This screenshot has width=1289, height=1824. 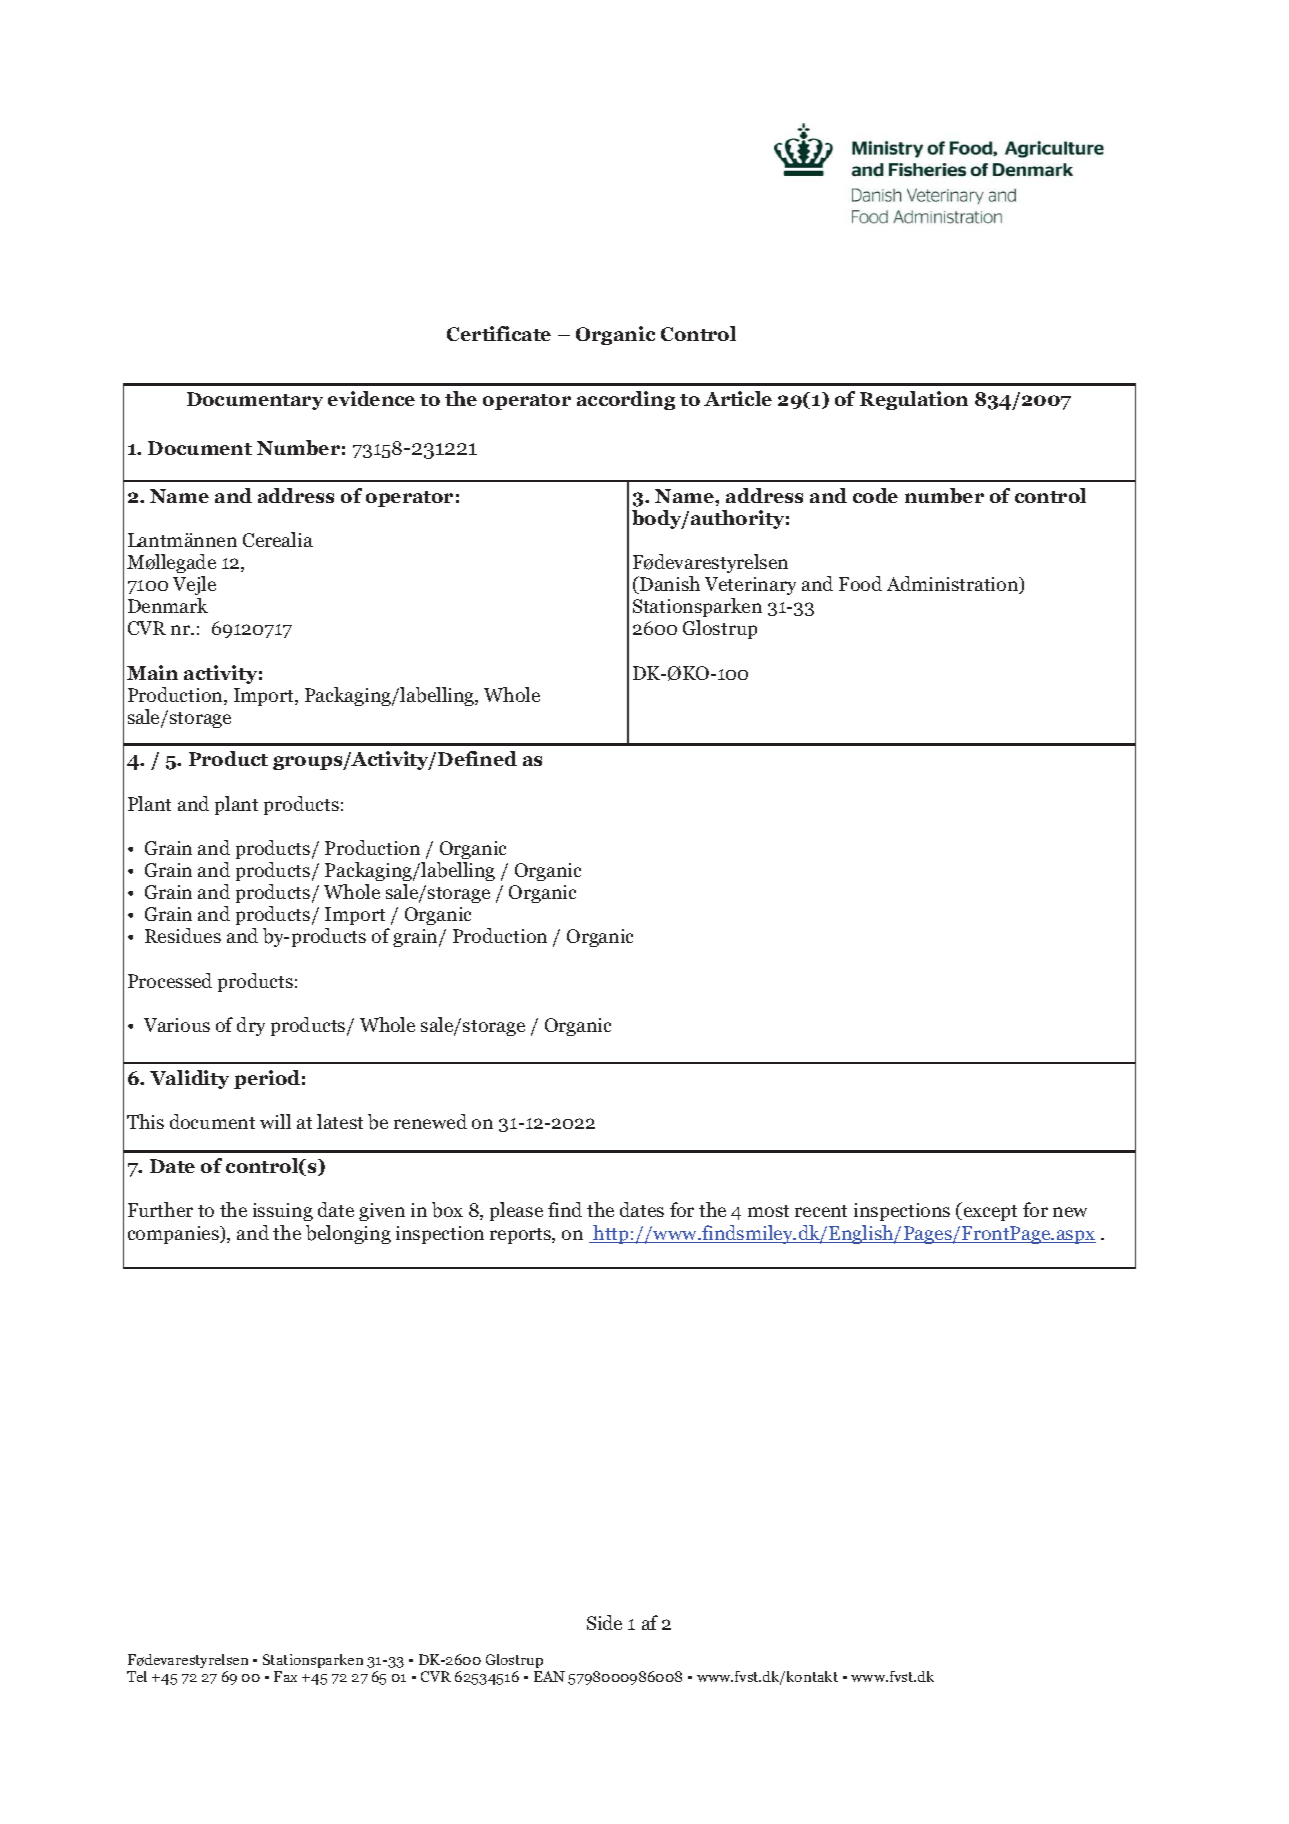 I want to click on recent, so click(x=821, y=1211).
